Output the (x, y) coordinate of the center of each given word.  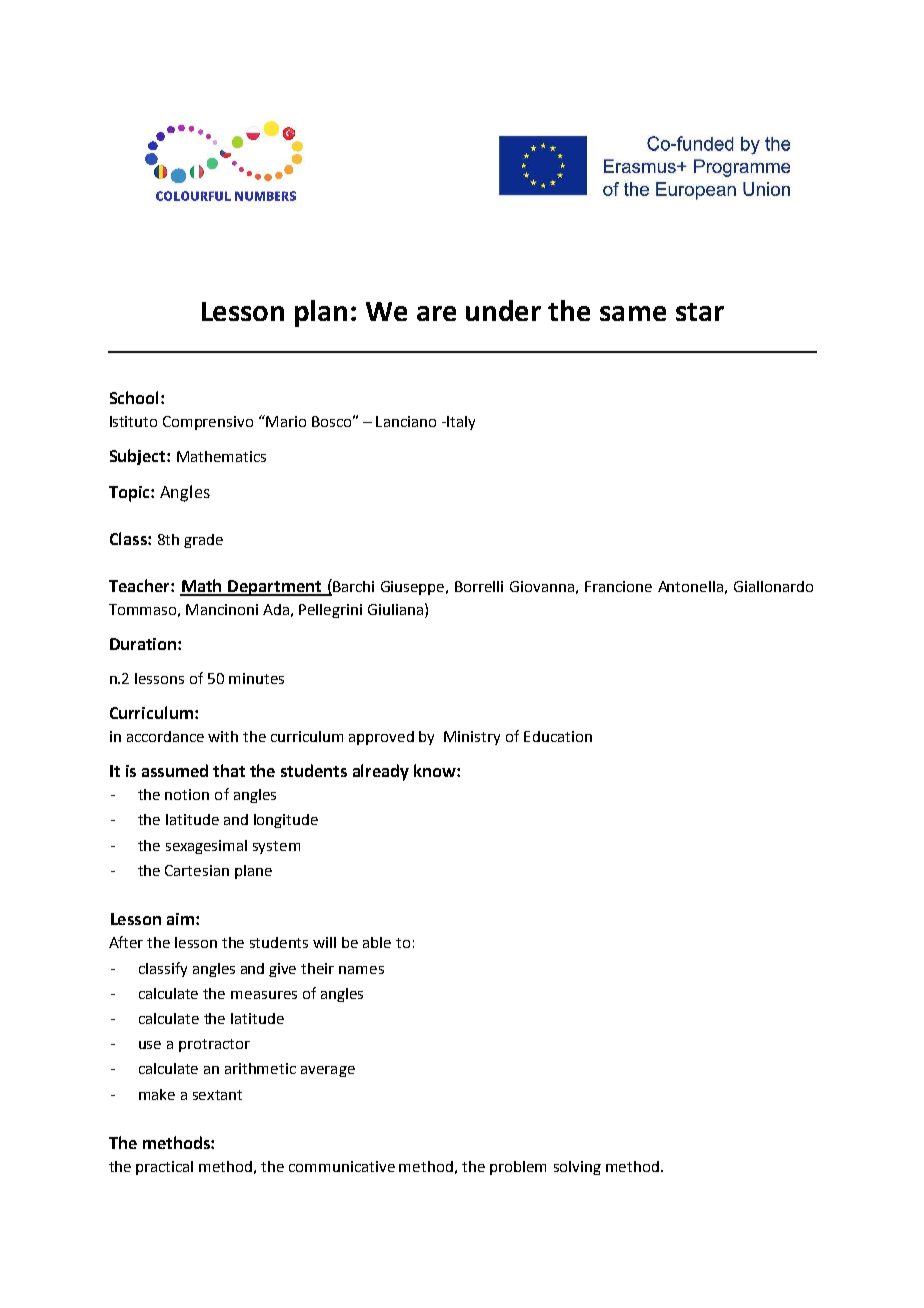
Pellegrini (330, 611)
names (361, 970)
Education (558, 736)
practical (164, 1168)
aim (180, 919)
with (223, 736)
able (377, 942)
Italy (460, 423)
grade (203, 541)
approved (381, 738)
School (134, 397)
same (633, 313)
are (436, 313)
